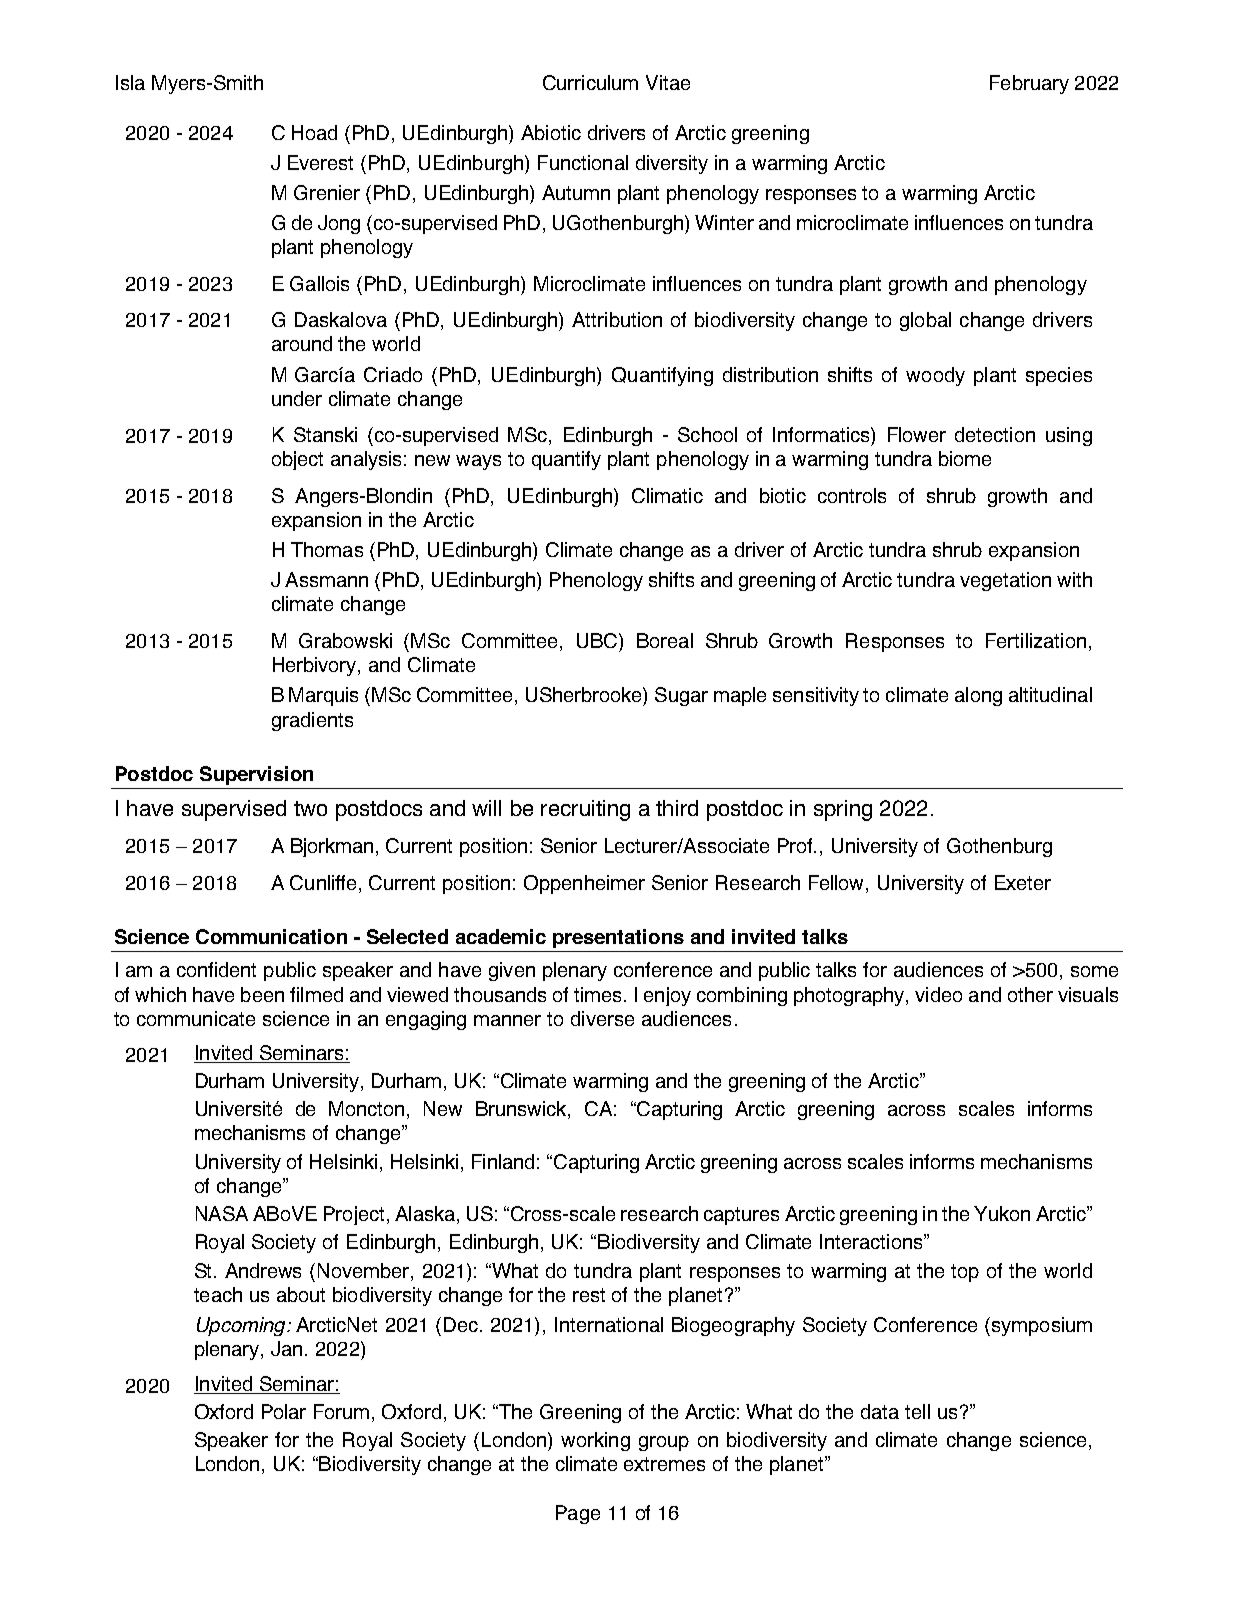 Image resolution: width=1234 pixels, height=1597 pixels. Describe the element at coordinates (595, 1441) in the image. I see `working` at that location.
